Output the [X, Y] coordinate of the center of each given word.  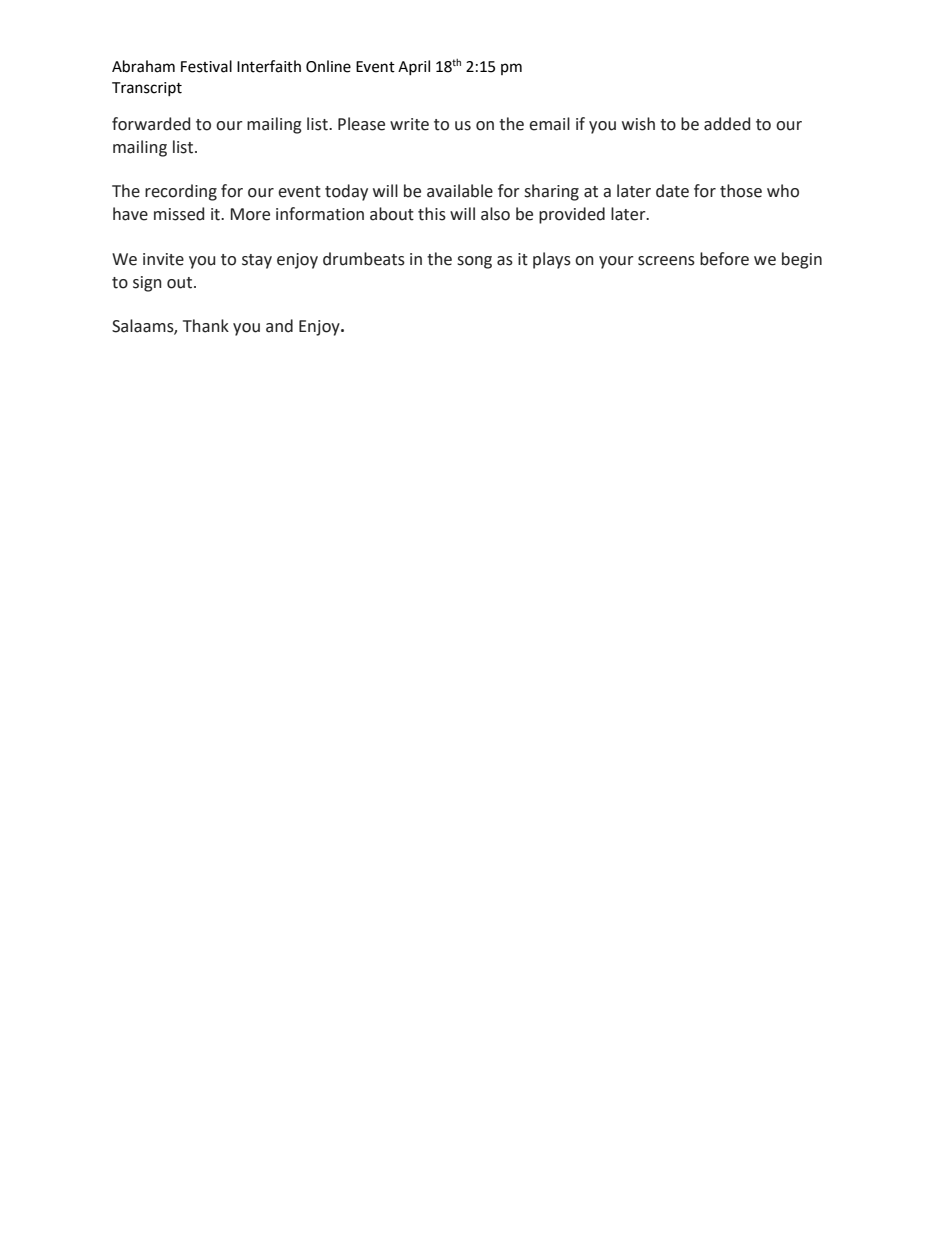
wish [638, 124]
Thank [206, 326]
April [414, 67]
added [727, 124]
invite [163, 259]
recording [181, 192]
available [460, 191]
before [724, 259]
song [474, 262]
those [741, 191]
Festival [206, 66]
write [409, 124]
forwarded [151, 124]
